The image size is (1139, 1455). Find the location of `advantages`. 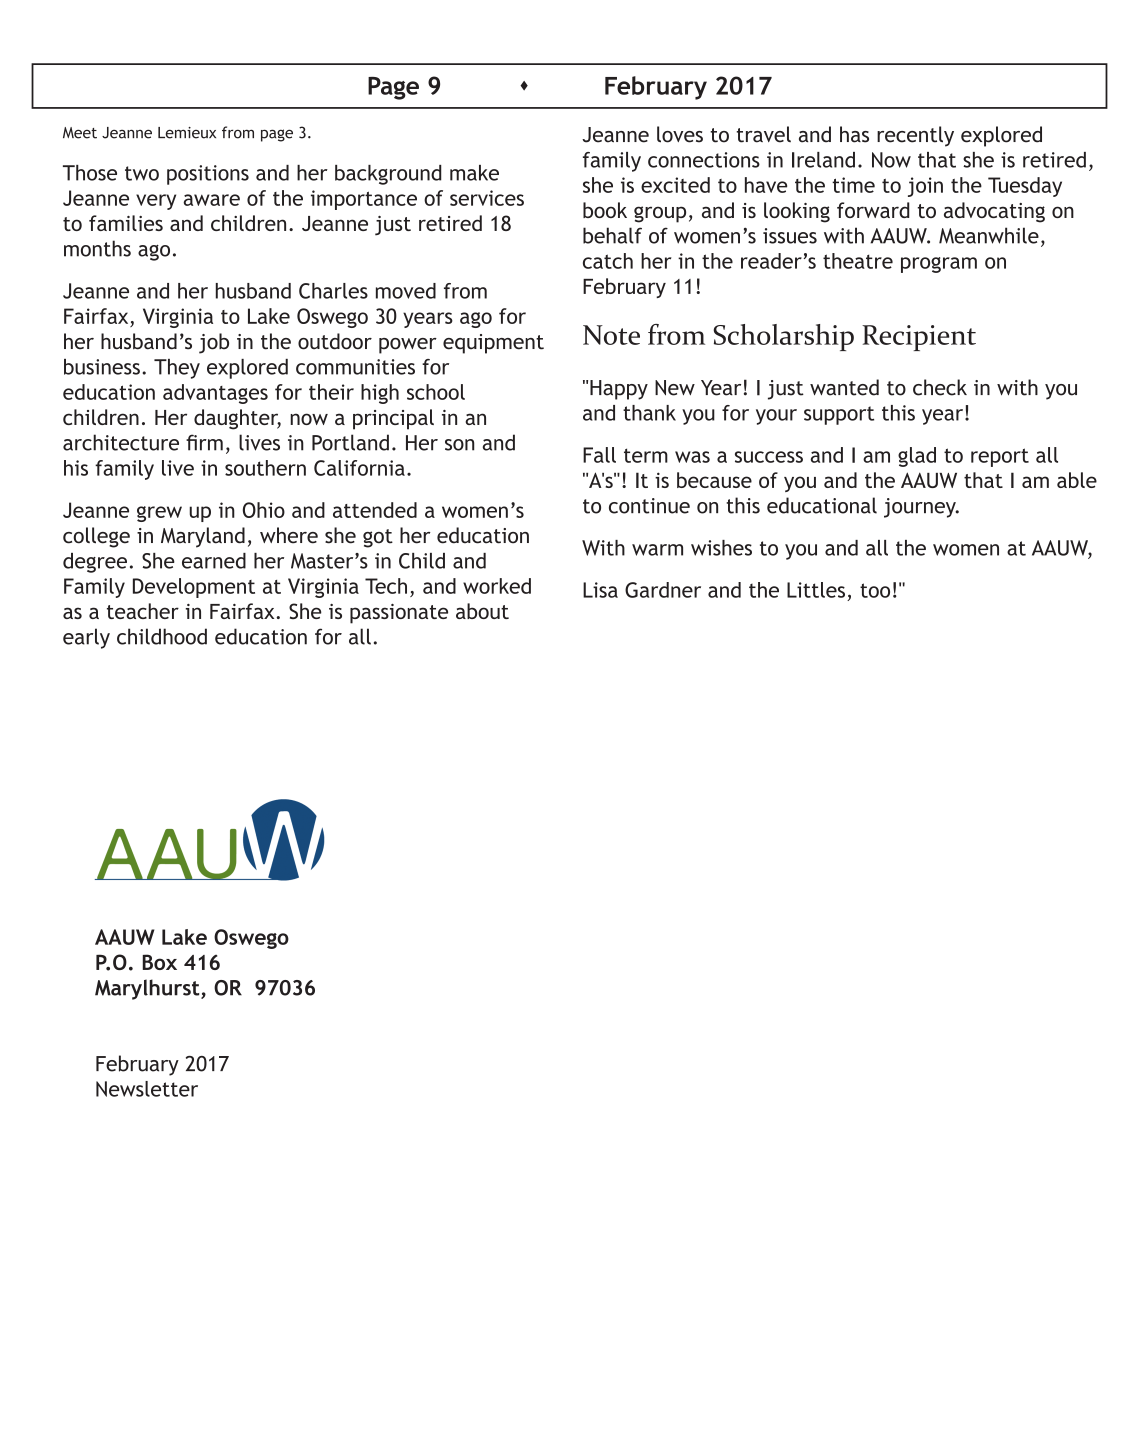

advantages is located at coordinates (215, 394).
